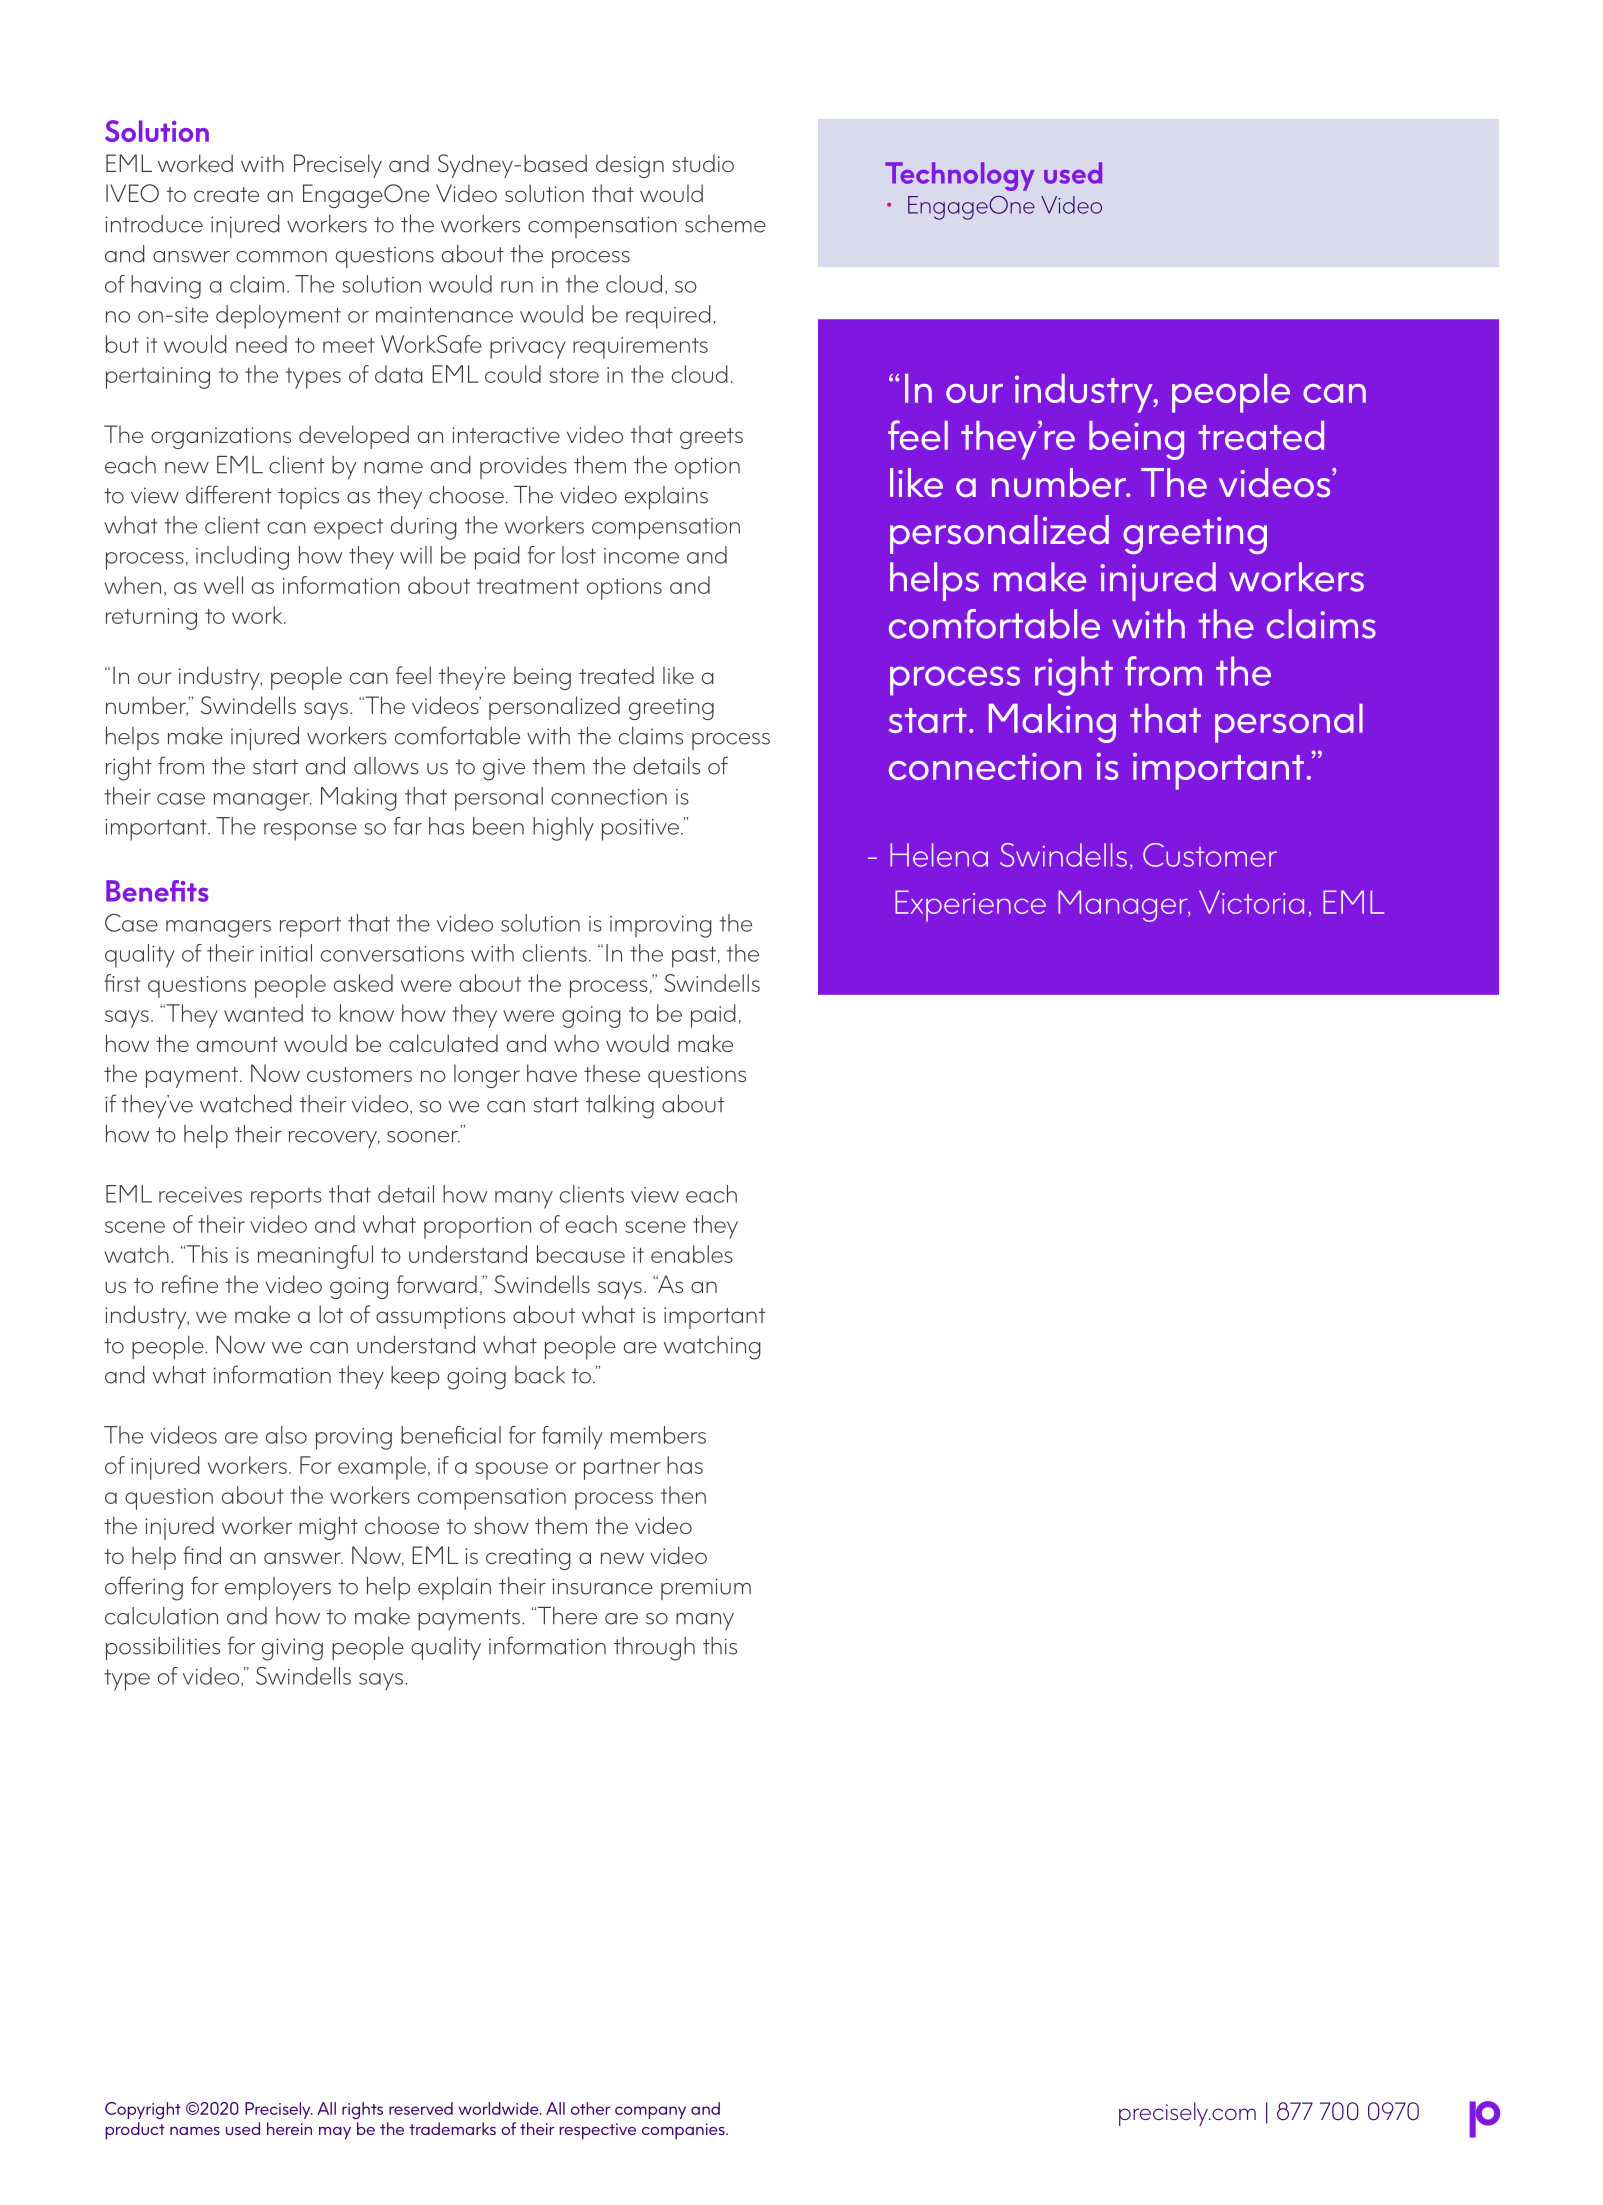 This screenshot has width=1603, height=2205. I want to click on premium, so click(706, 1589).
